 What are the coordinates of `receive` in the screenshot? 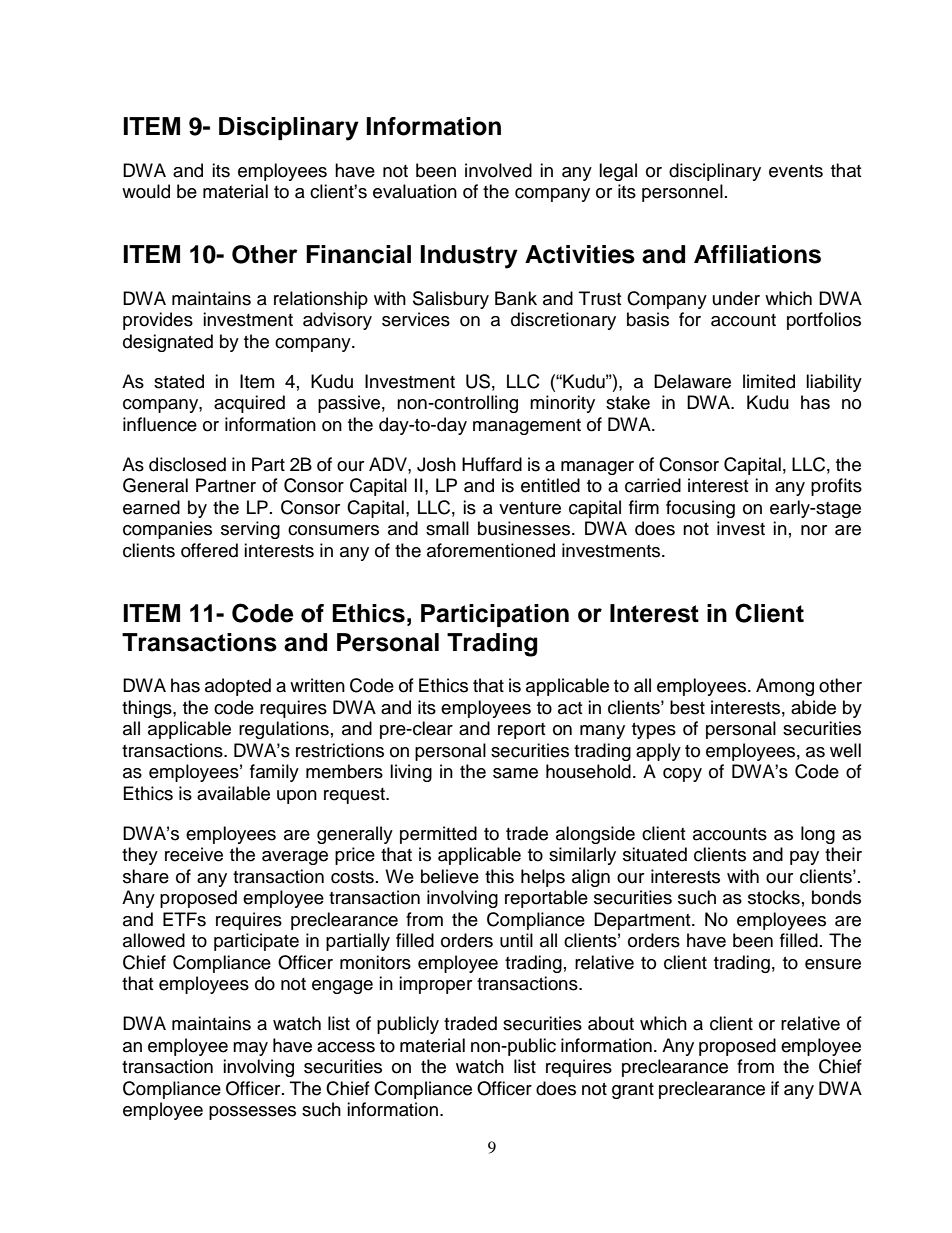 It's located at (194, 854).
